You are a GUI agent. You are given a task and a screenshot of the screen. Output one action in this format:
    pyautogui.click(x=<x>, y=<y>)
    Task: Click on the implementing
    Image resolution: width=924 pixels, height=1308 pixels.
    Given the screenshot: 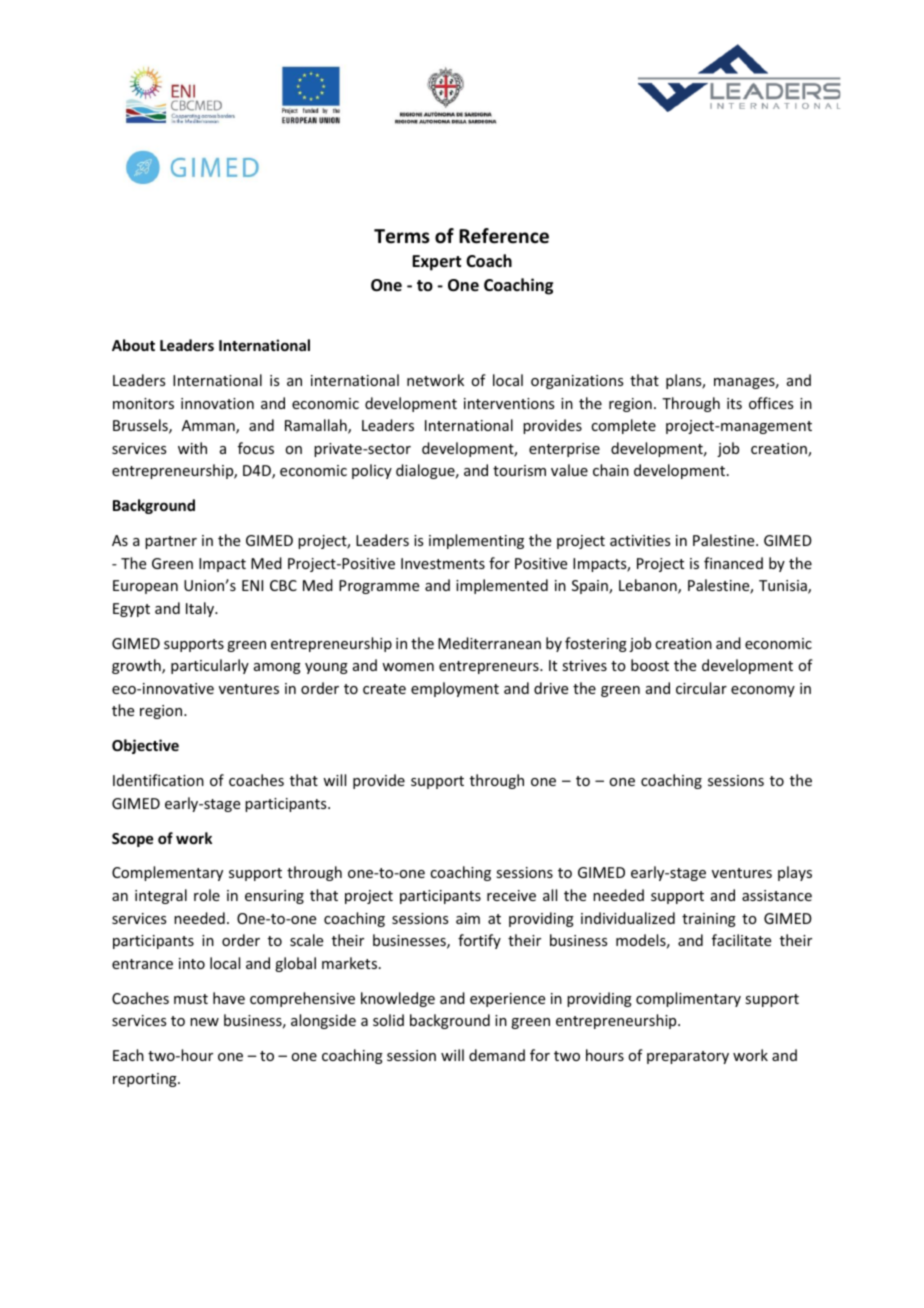 What is the action you would take?
    pyautogui.click(x=476, y=541)
